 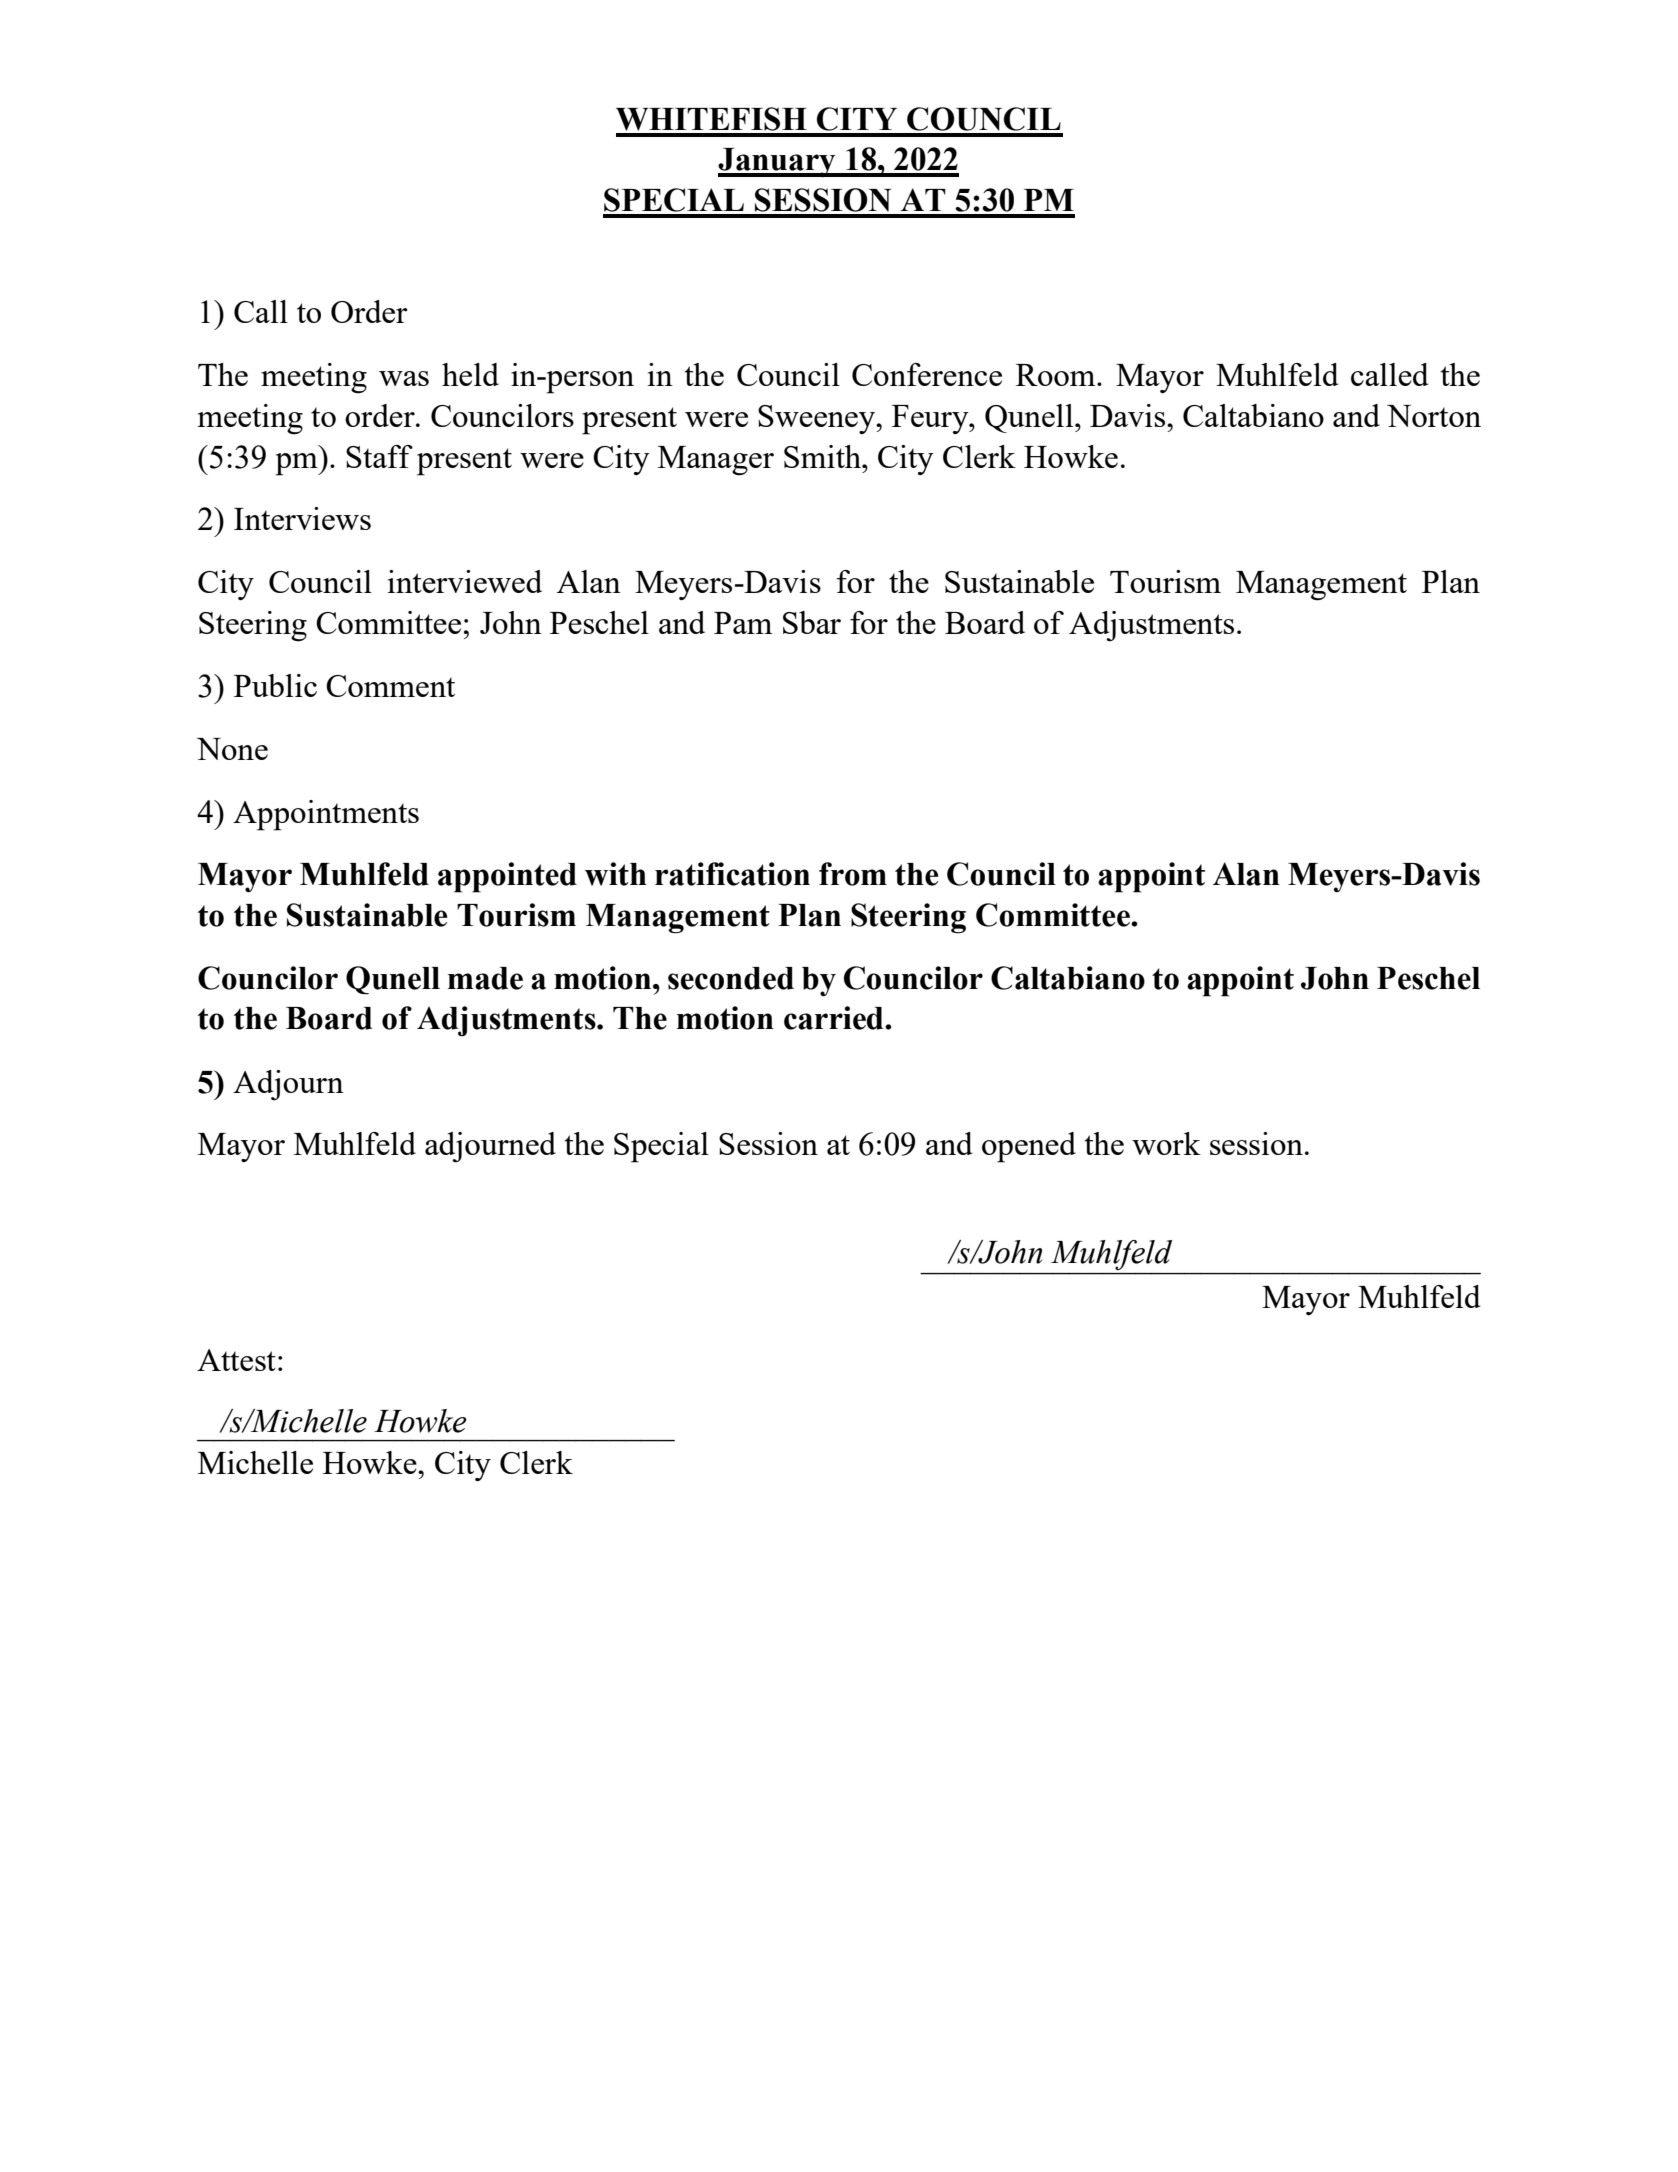 I want to click on was, so click(x=404, y=378).
